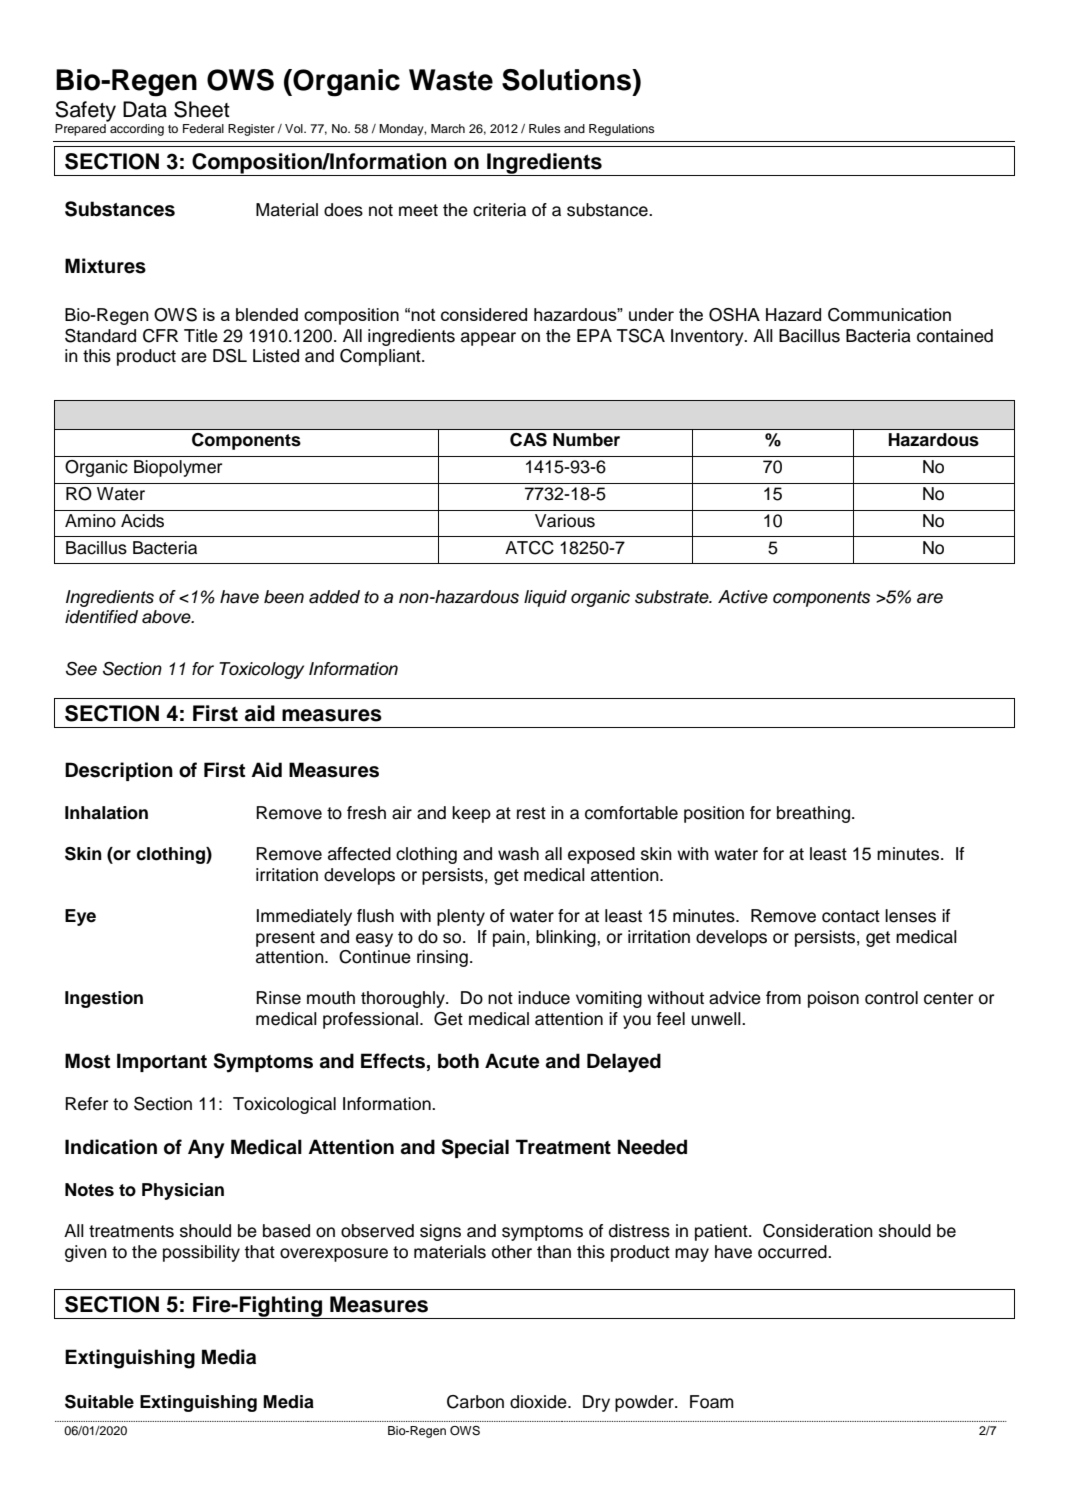 This screenshot has width=1069, height=1511. Describe the element at coordinates (509, 938) in the screenshot. I see `pain` at that location.
